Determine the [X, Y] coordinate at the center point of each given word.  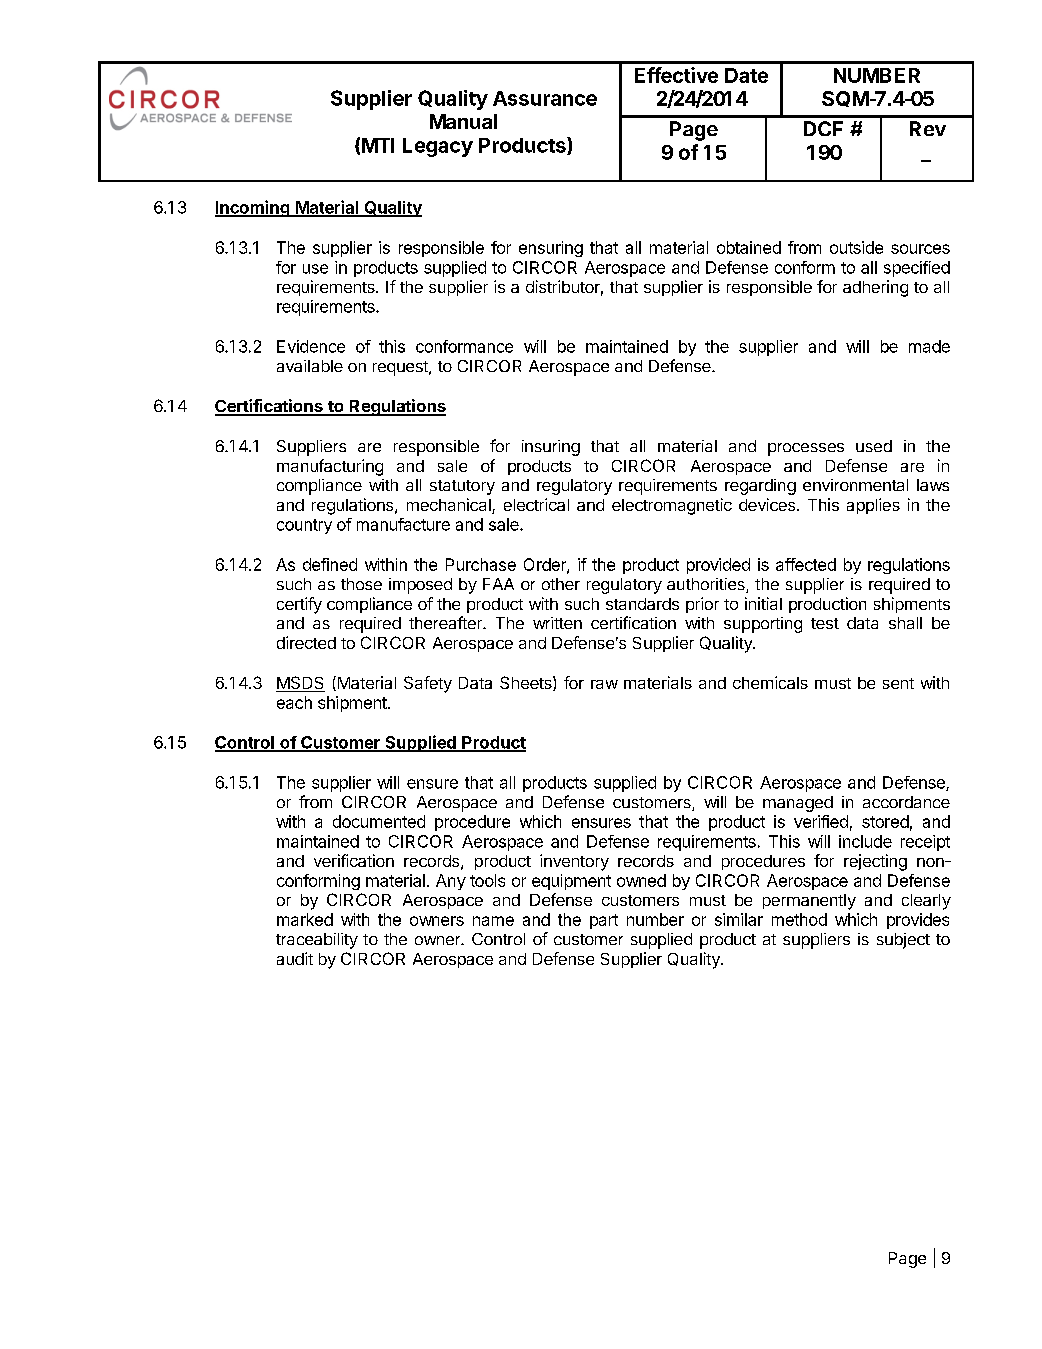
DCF [823, 128]
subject [903, 941]
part [604, 921]
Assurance [545, 98]
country [304, 526]
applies [873, 506]
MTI [378, 145]
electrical [536, 504]
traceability [317, 941]
